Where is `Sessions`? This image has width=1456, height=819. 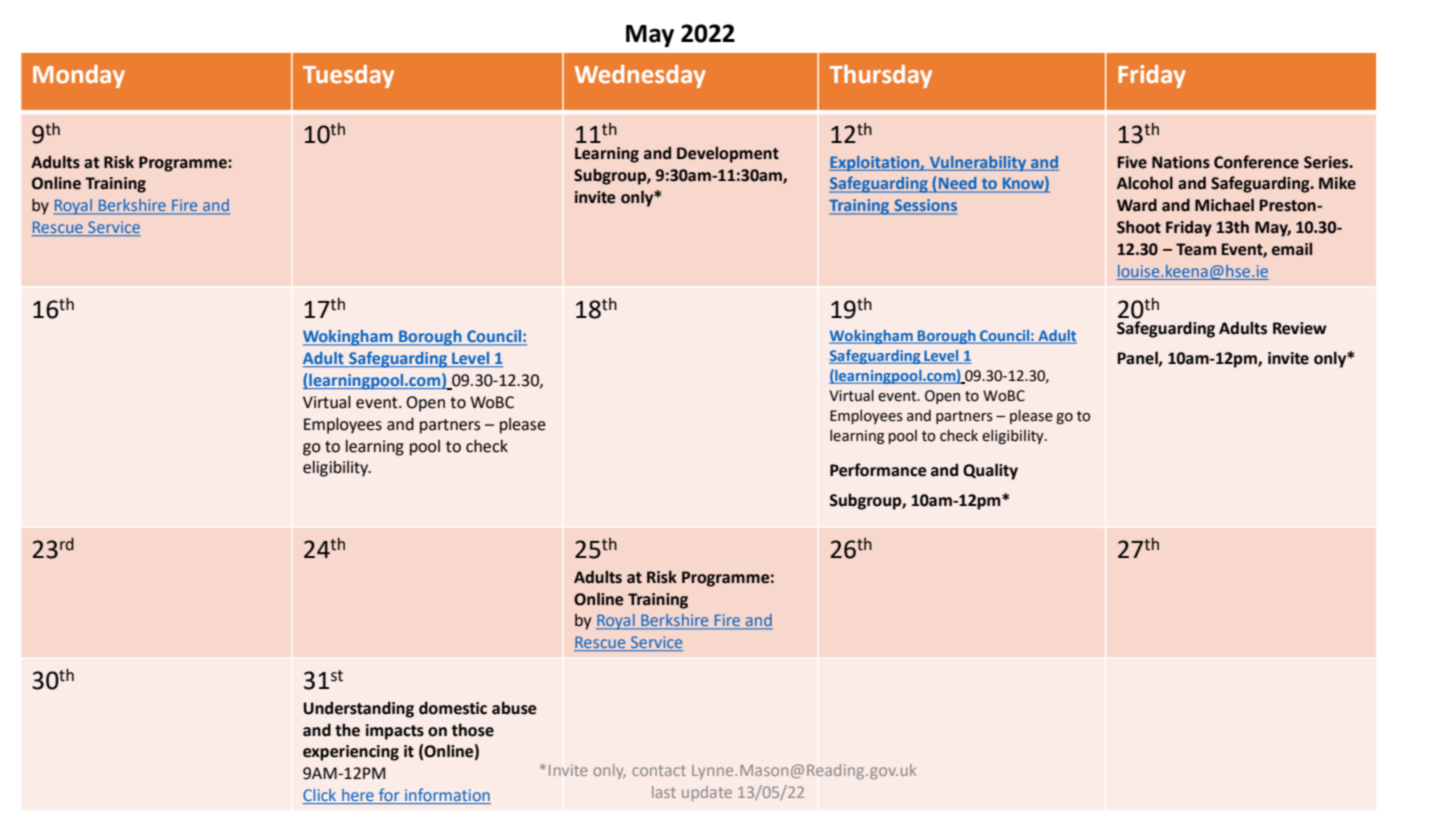 Sessions is located at coordinates (925, 206).
